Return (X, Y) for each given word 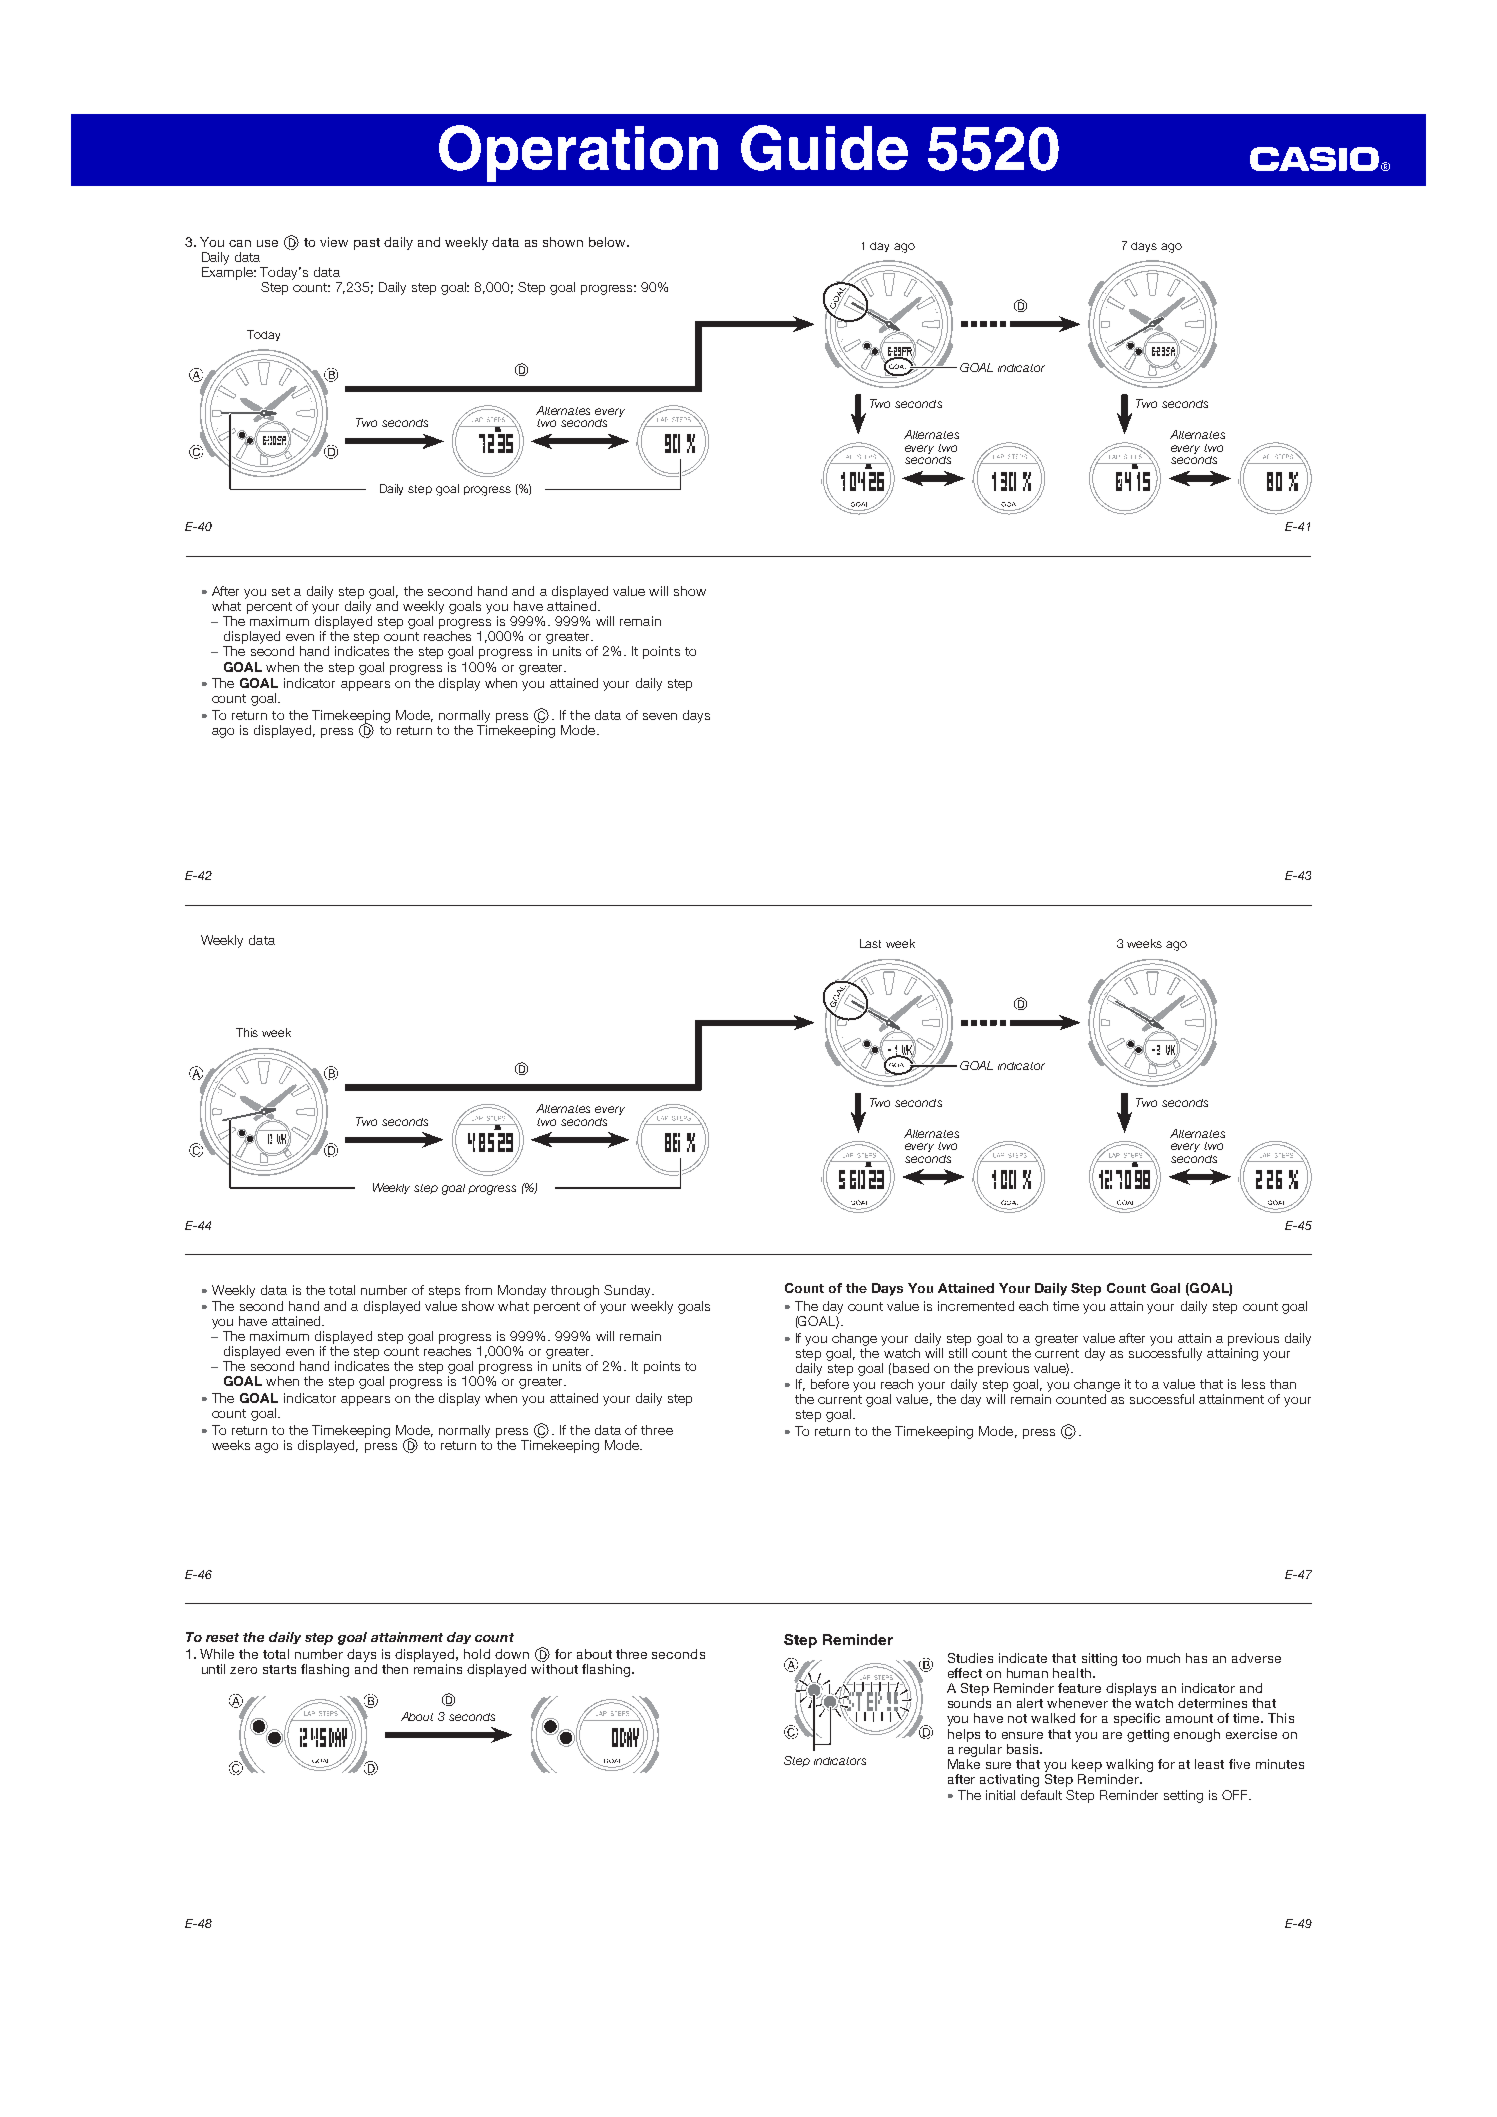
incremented (976, 1306)
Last (870, 943)
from (478, 1290)
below (608, 242)
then (395, 1669)
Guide (824, 148)
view (334, 242)
